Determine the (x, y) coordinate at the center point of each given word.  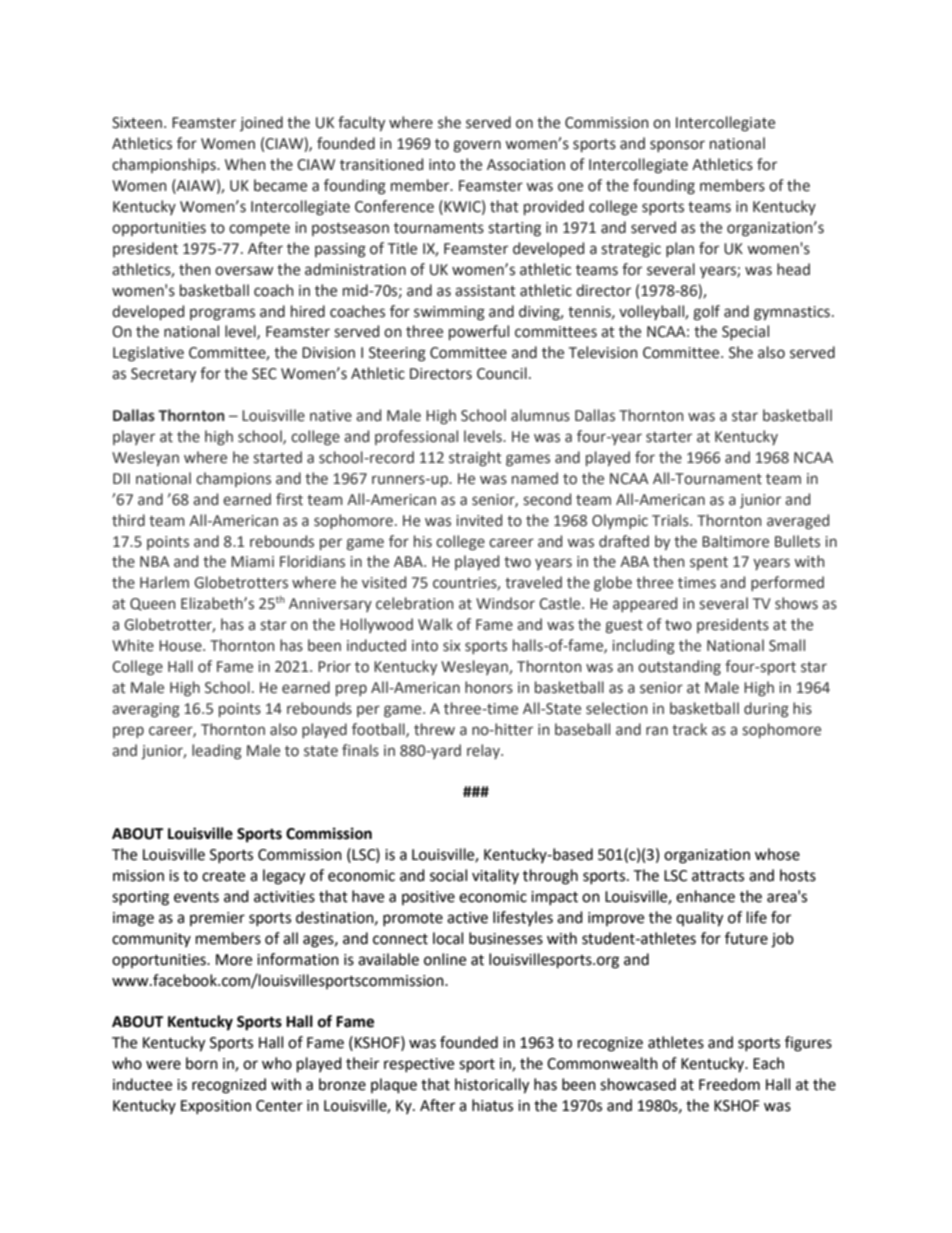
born (202, 1063)
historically (492, 1086)
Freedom (729, 1084)
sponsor (677, 146)
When (245, 164)
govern (477, 146)
